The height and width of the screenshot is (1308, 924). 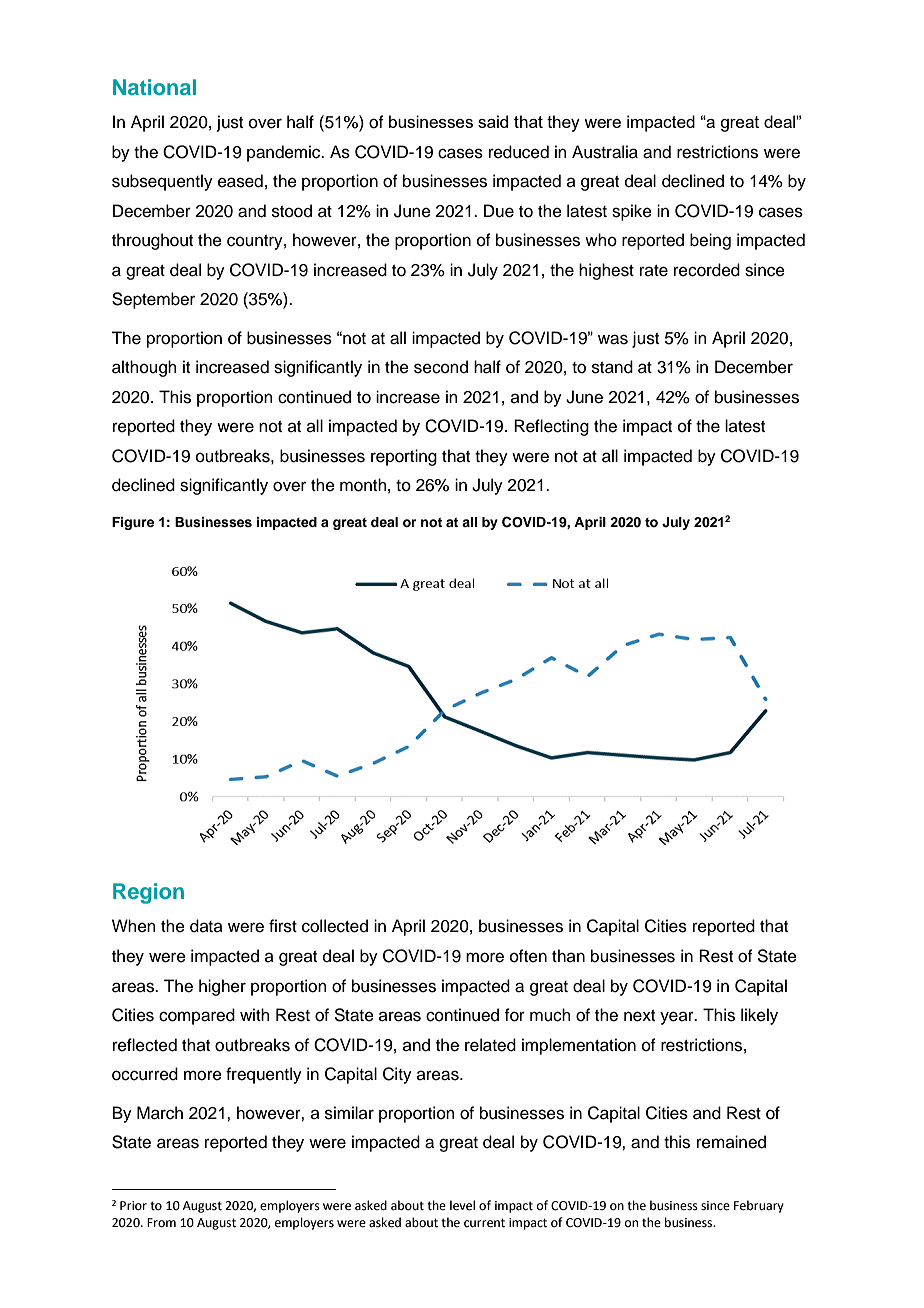 What do you see at coordinates (528, 956) in the screenshot?
I see `often` at bounding box center [528, 956].
